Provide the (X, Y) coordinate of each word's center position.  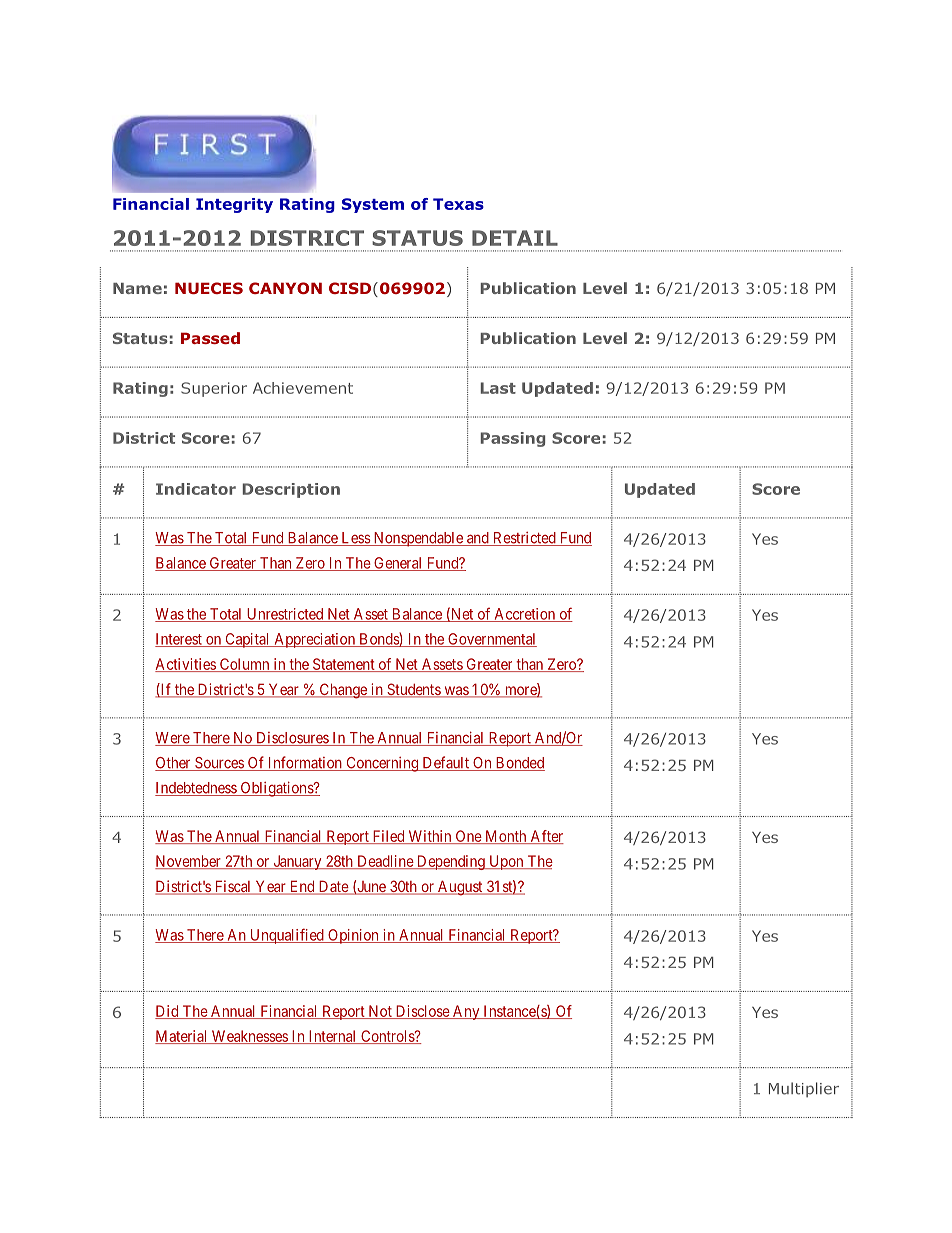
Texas (458, 204)
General (398, 564)
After (546, 837)
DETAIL (515, 238)
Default (445, 763)
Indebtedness (196, 789)
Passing (513, 439)
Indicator (196, 489)
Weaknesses (249, 1037)
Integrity (234, 205)
